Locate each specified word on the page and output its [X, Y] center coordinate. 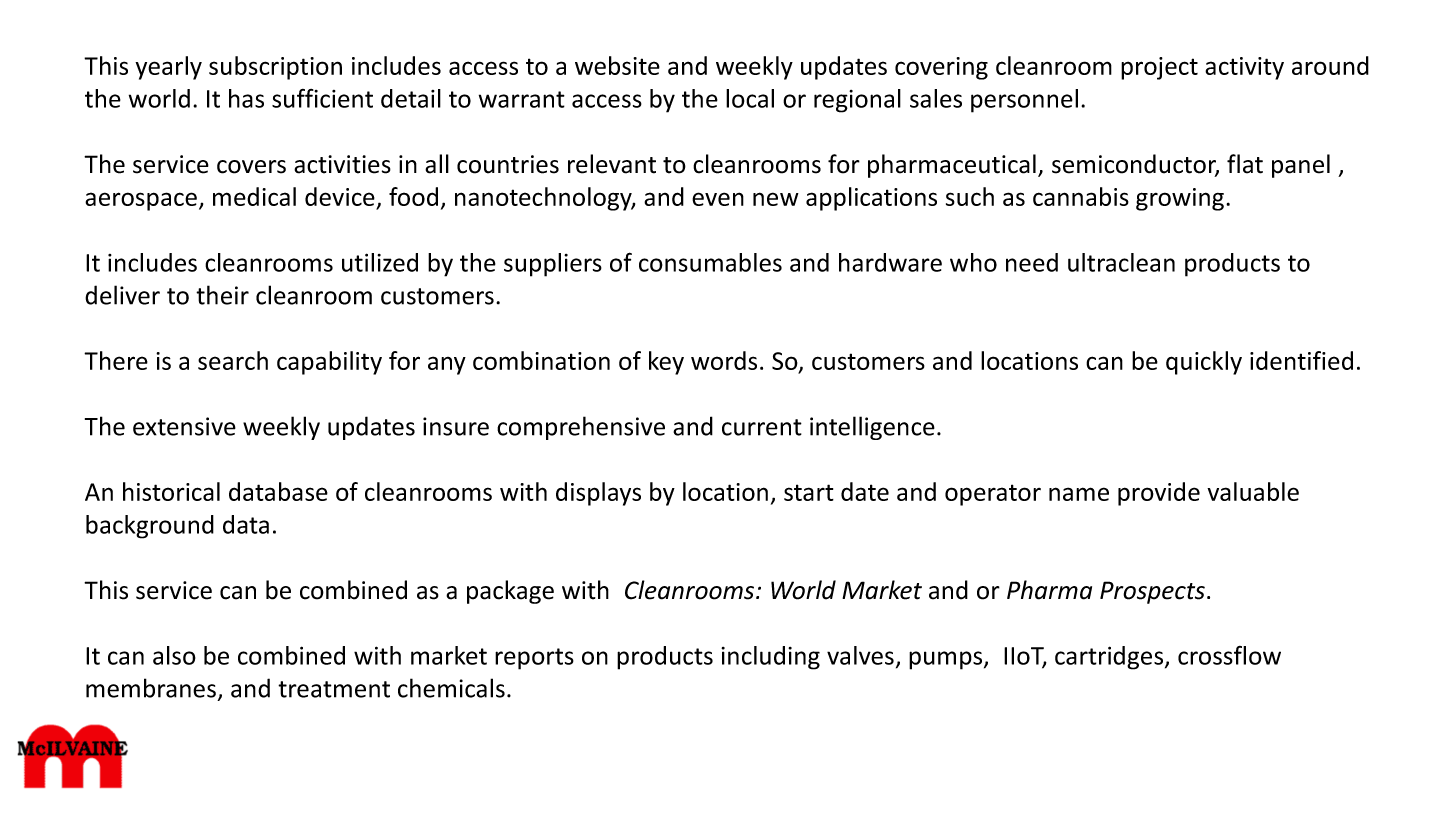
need [1032, 262]
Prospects [1152, 592]
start [809, 492]
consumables [710, 262]
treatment [334, 689]
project [1159, 68]
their [222, 295]
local [750, 98]
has [246, 98]
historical [171, 491]
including [770, 658]
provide [1159, 494]
